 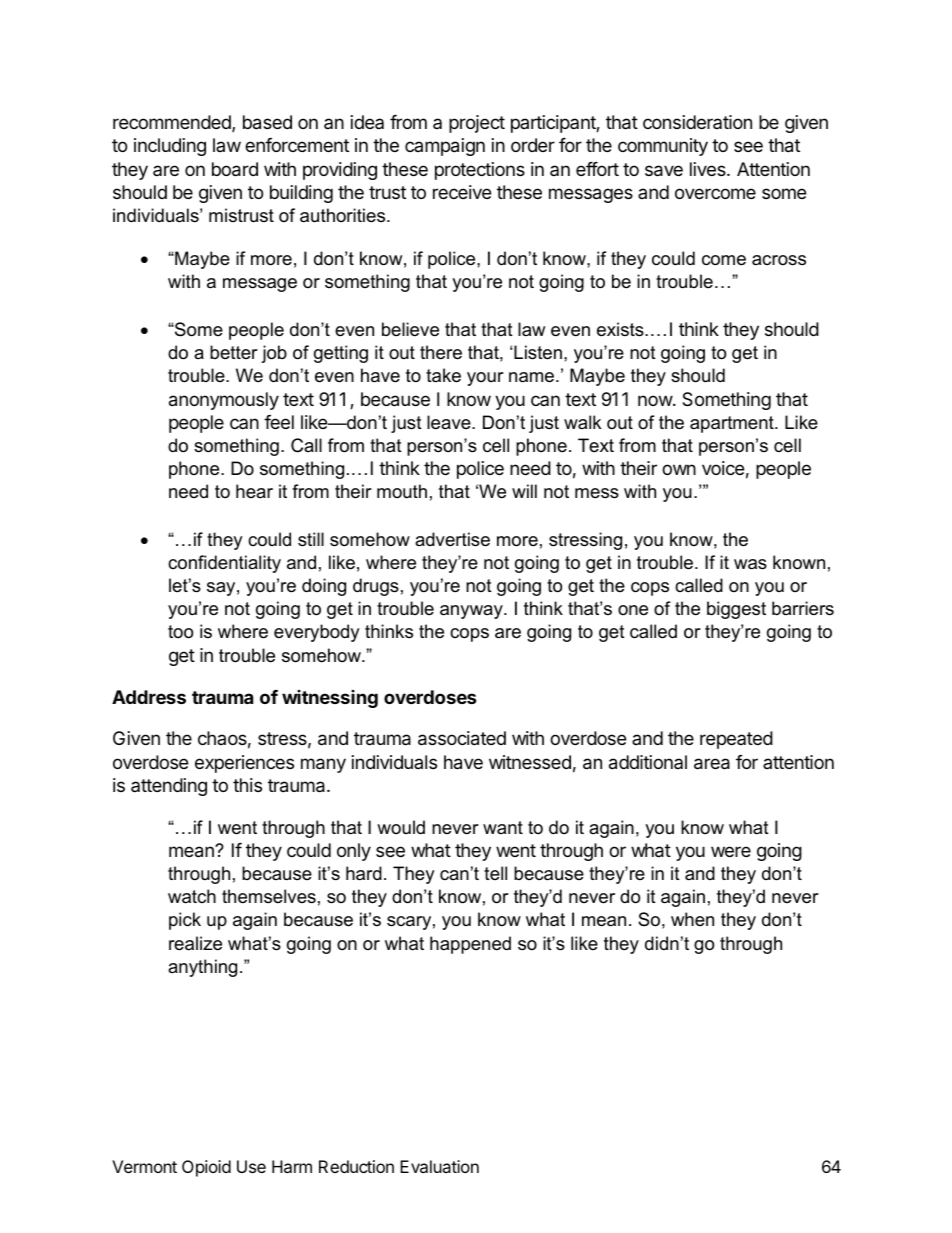 I want to click on protections, so click(x=480, y=171).
